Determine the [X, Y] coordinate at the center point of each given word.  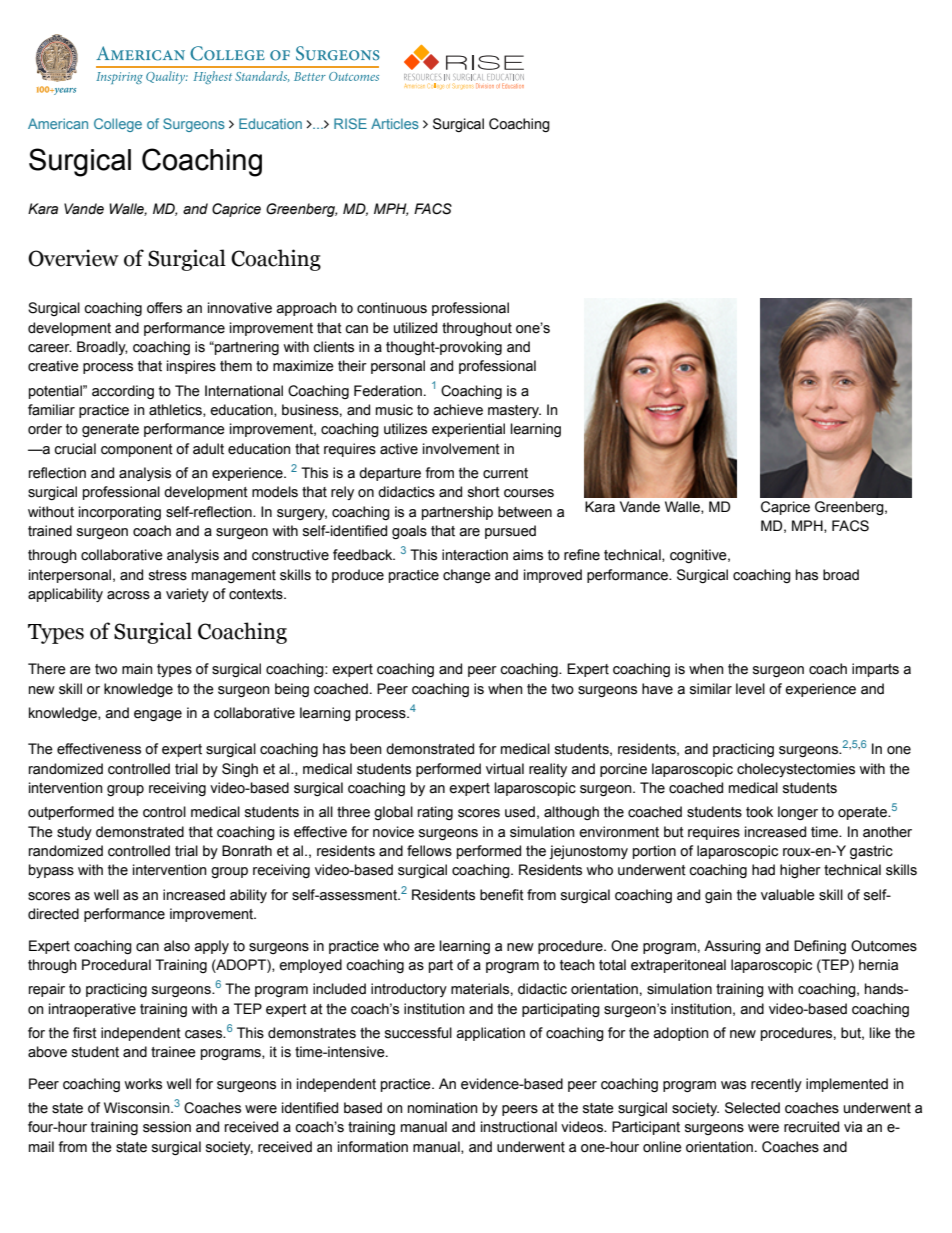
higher [800, 871]
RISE [350, 123]
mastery [514, 411]
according [123, 392]
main [137, 669]
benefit [502, 895]
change [467, 576]
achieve [458, 410]
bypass [51, 871]
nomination [443, 1108]
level [750, 689]
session [167, 1127]
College [118, 125]
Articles [395, 123]
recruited [811, 1127]
